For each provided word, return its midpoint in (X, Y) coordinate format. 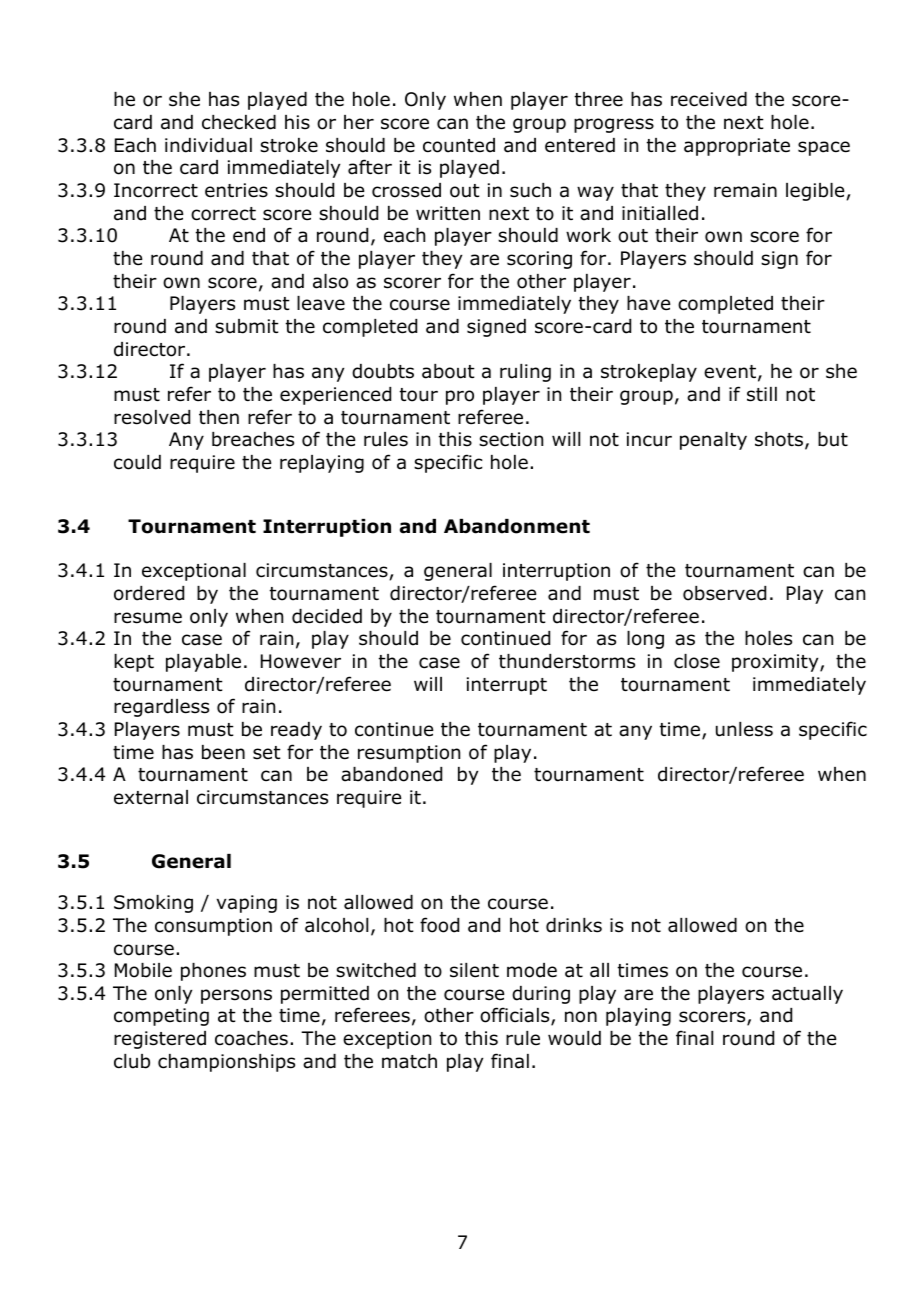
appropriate (737, 147)
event (730, 372)
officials (516, 1016)
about (448, 371)
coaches (251, 1038)
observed (724, 593)
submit (247, 326)
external (151, 797)
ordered (149, 593)
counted (459, 145)
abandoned (391, 774)
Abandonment (517, 526)
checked (239, 122)
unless (744, 729)
